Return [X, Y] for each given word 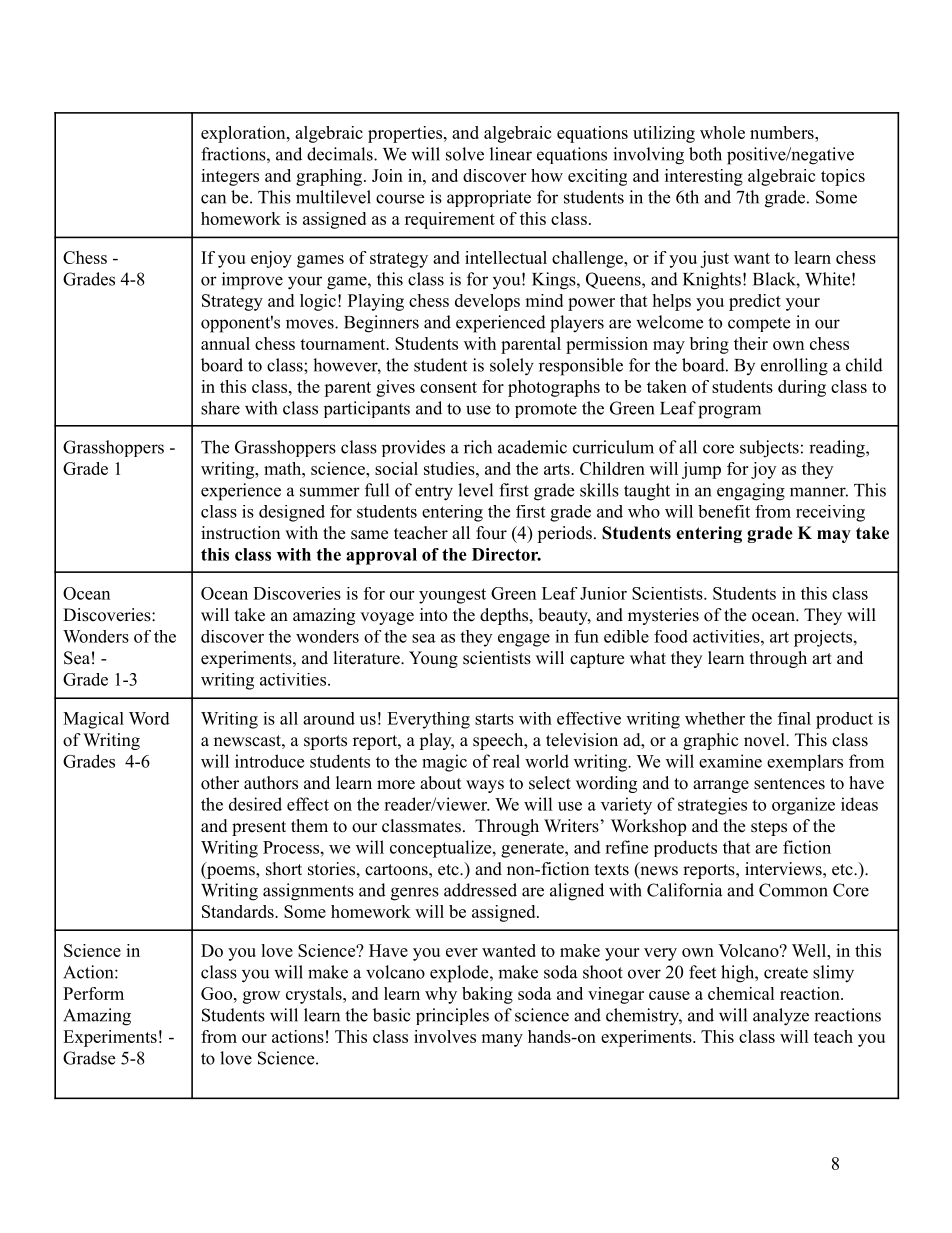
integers [230, 177]
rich [478, 447]
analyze [781, 1017]
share [220, 408]
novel [765, 740]
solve [465, 154]
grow [261, 997]
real [506, 761]
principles [452, 1016]
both [705, 154]
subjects [769, 449]
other [220, 783]
